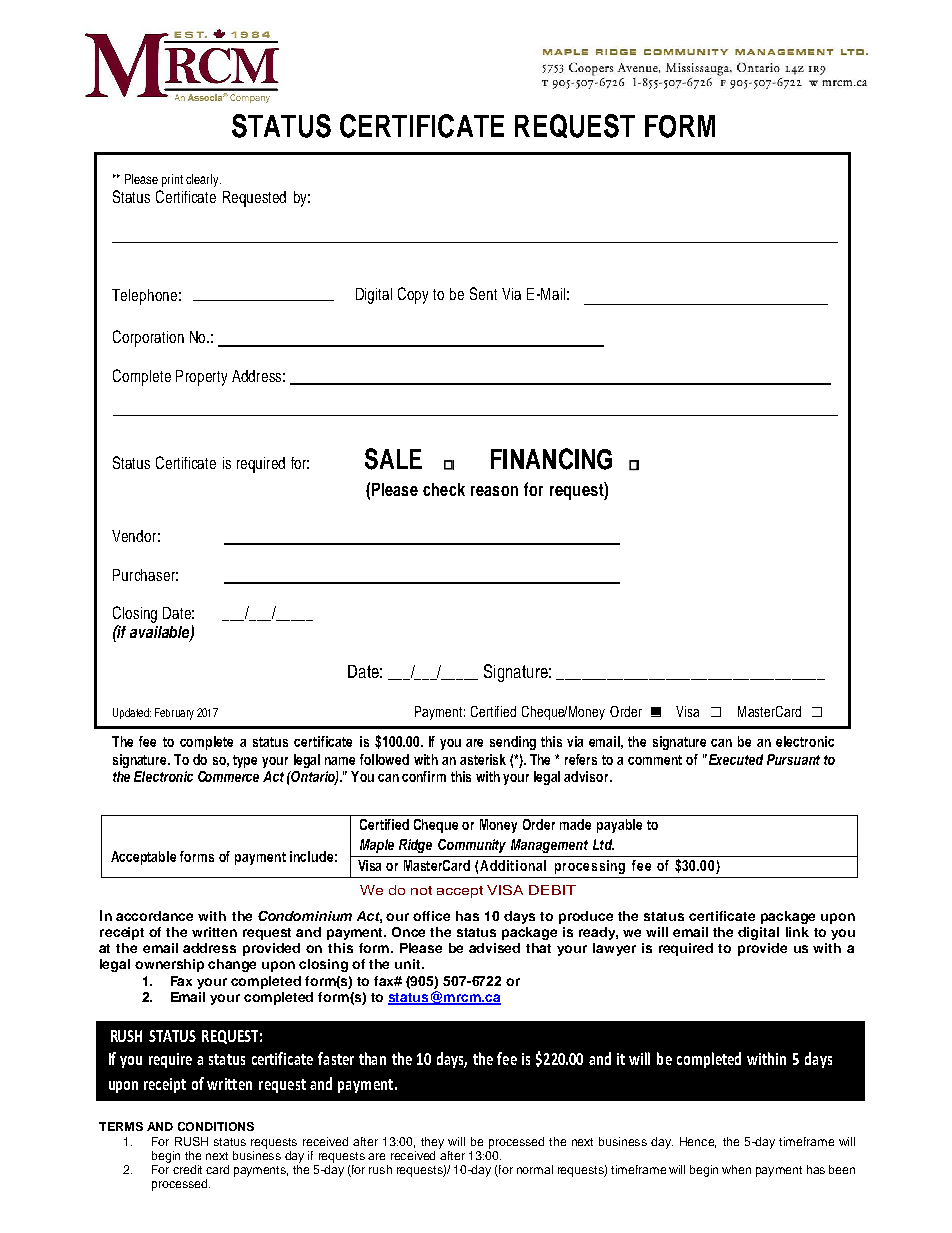 This document has height=1233, width=952. Describe the element at coordinates (513, 865) in the document. I see `Additional` at that location.
